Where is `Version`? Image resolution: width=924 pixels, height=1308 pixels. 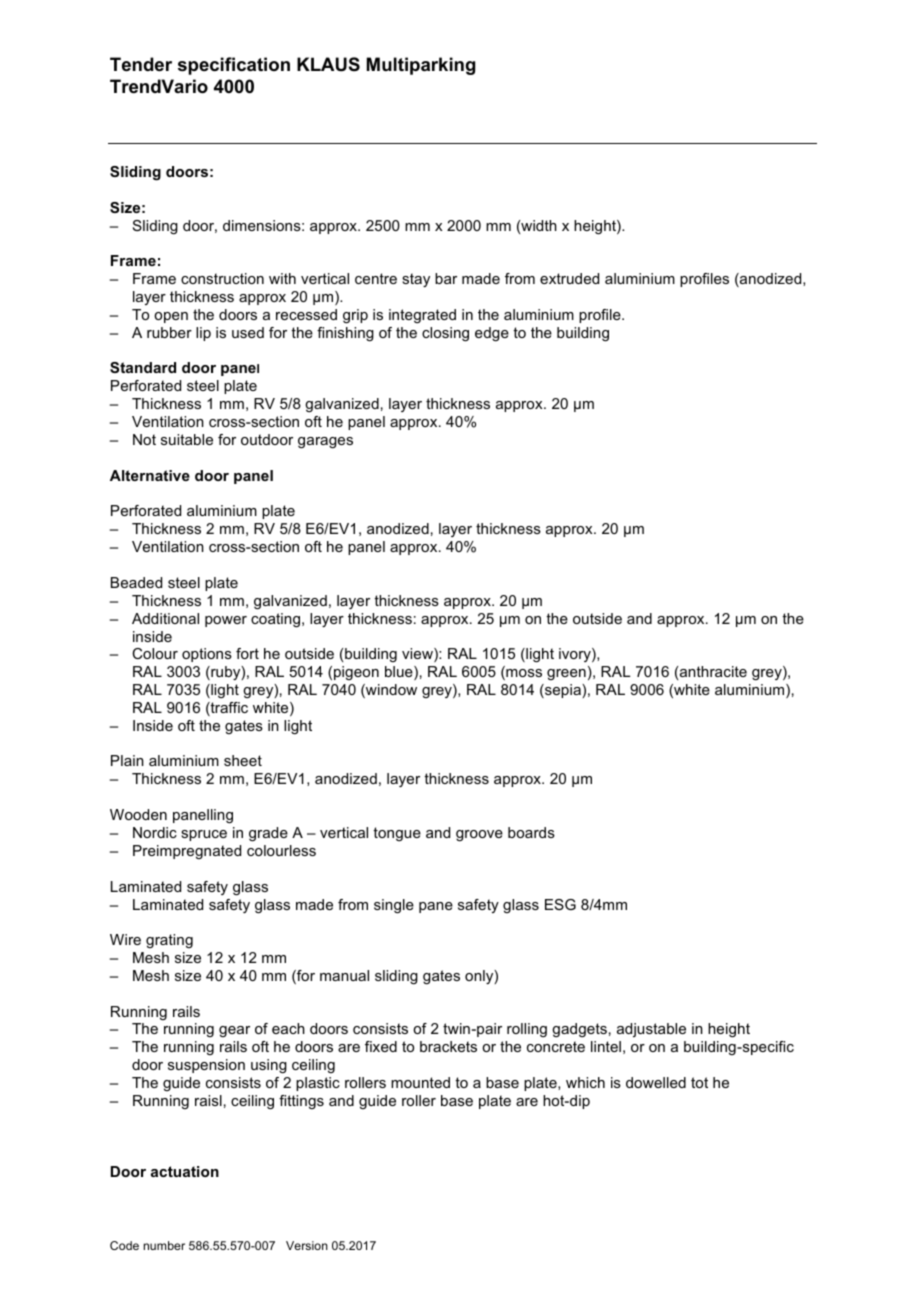
Version is located at coordinates (307, 1245).
